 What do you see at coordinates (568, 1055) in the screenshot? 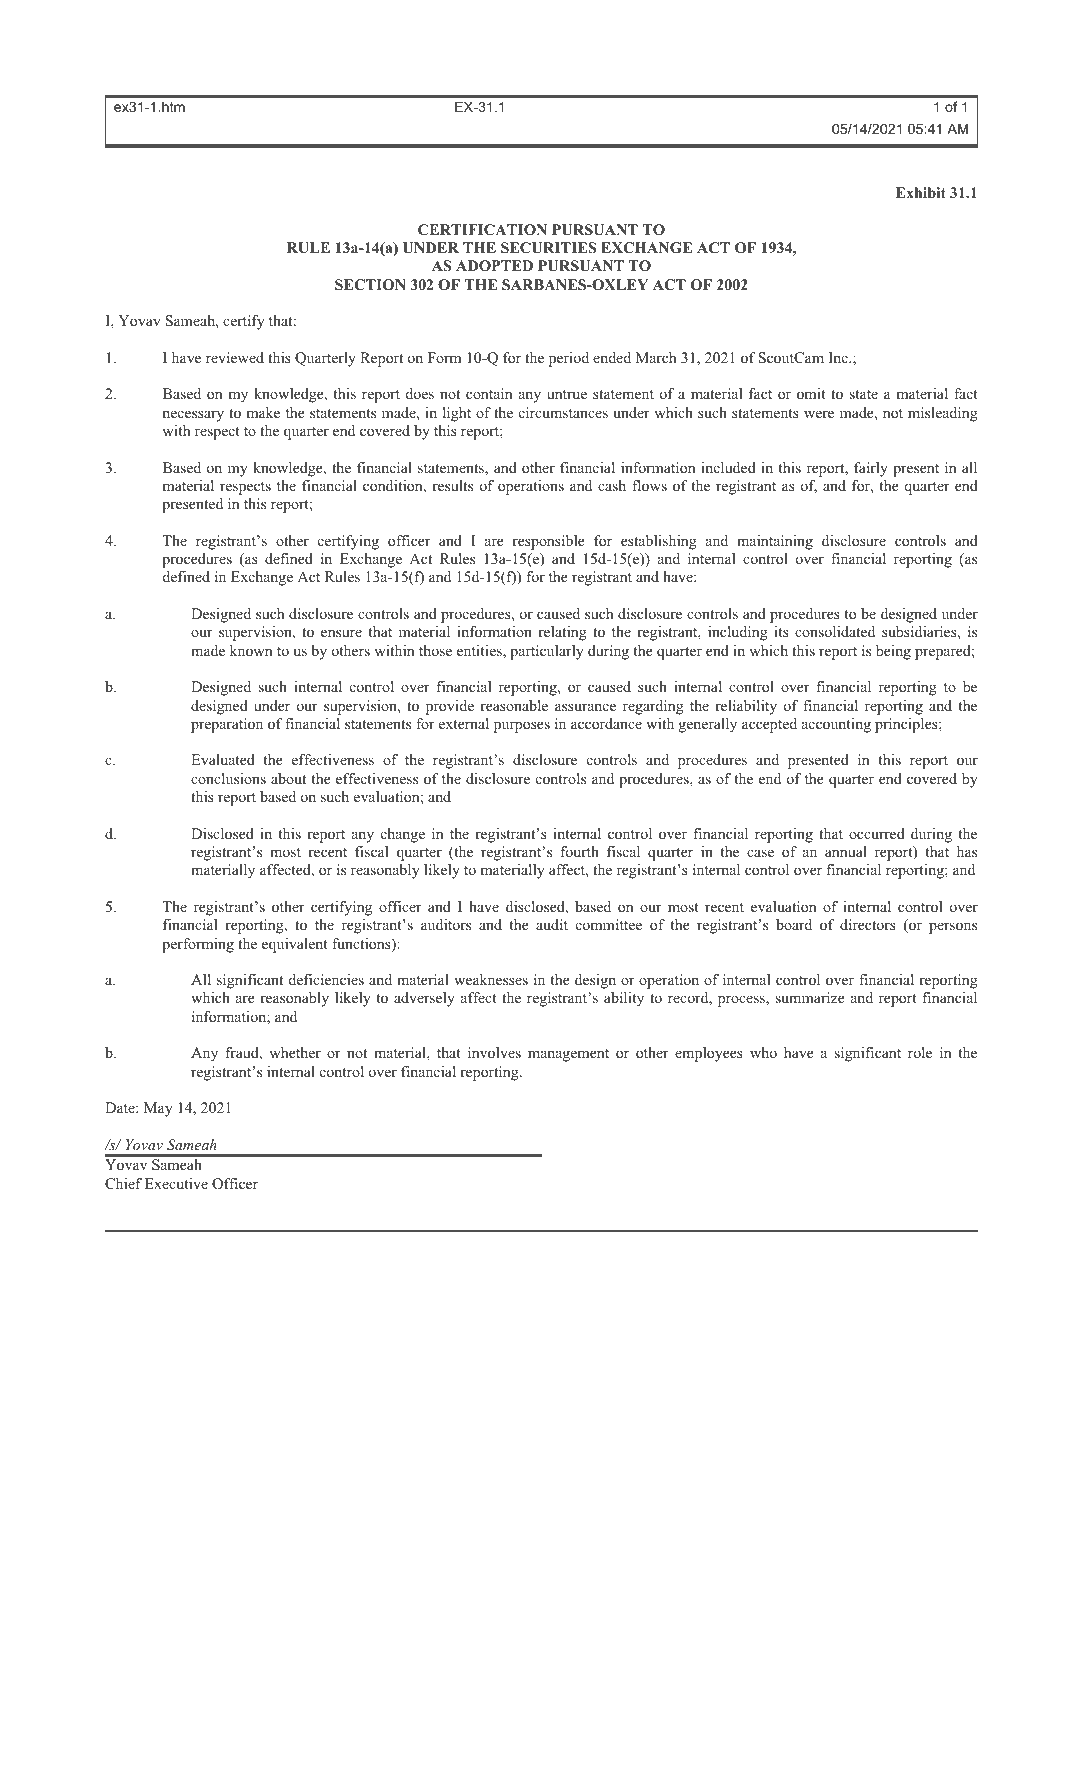
I see `management` at bounding box center [568, 1055].
